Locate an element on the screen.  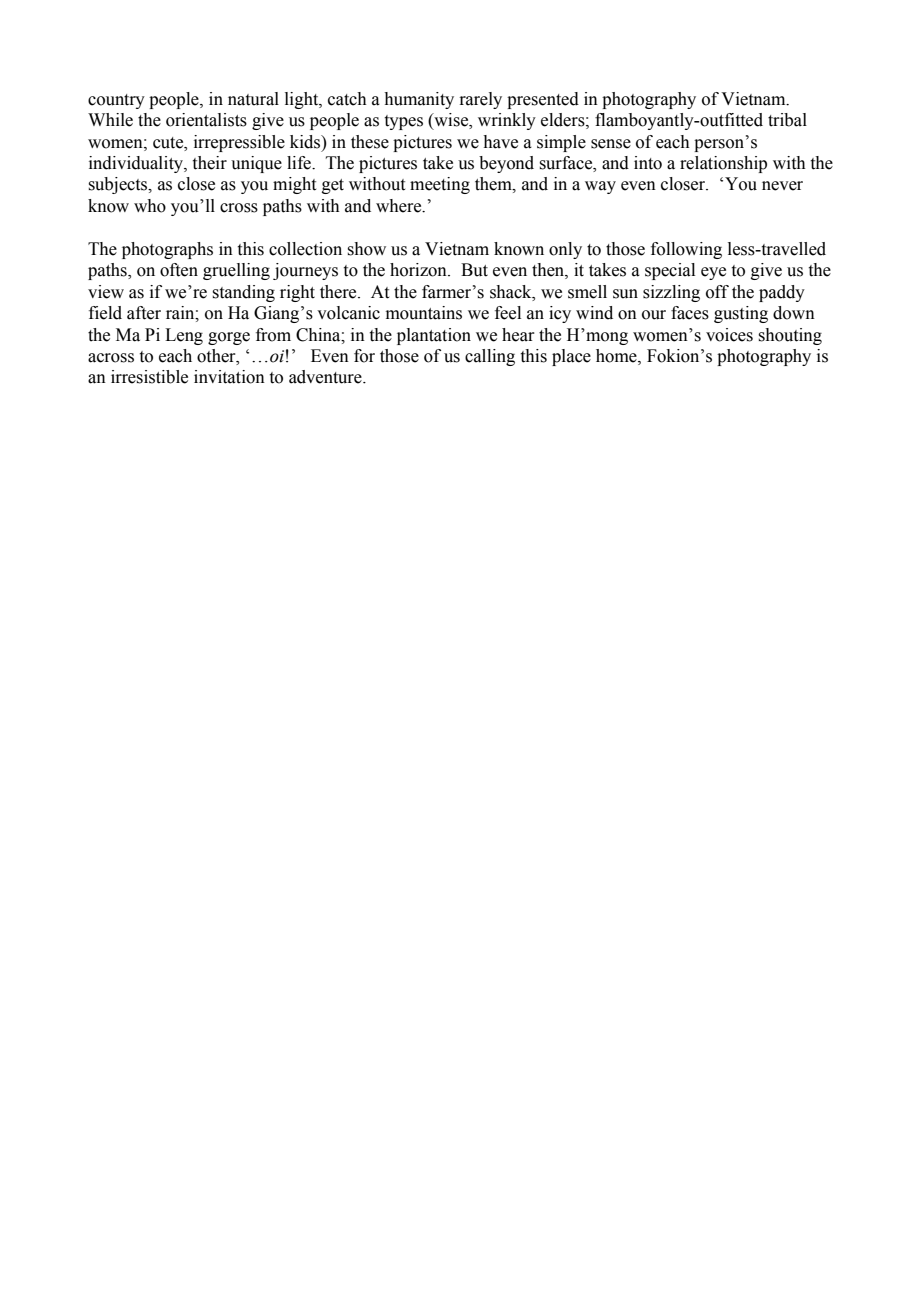
eye is located at coordinates (713, 273).
